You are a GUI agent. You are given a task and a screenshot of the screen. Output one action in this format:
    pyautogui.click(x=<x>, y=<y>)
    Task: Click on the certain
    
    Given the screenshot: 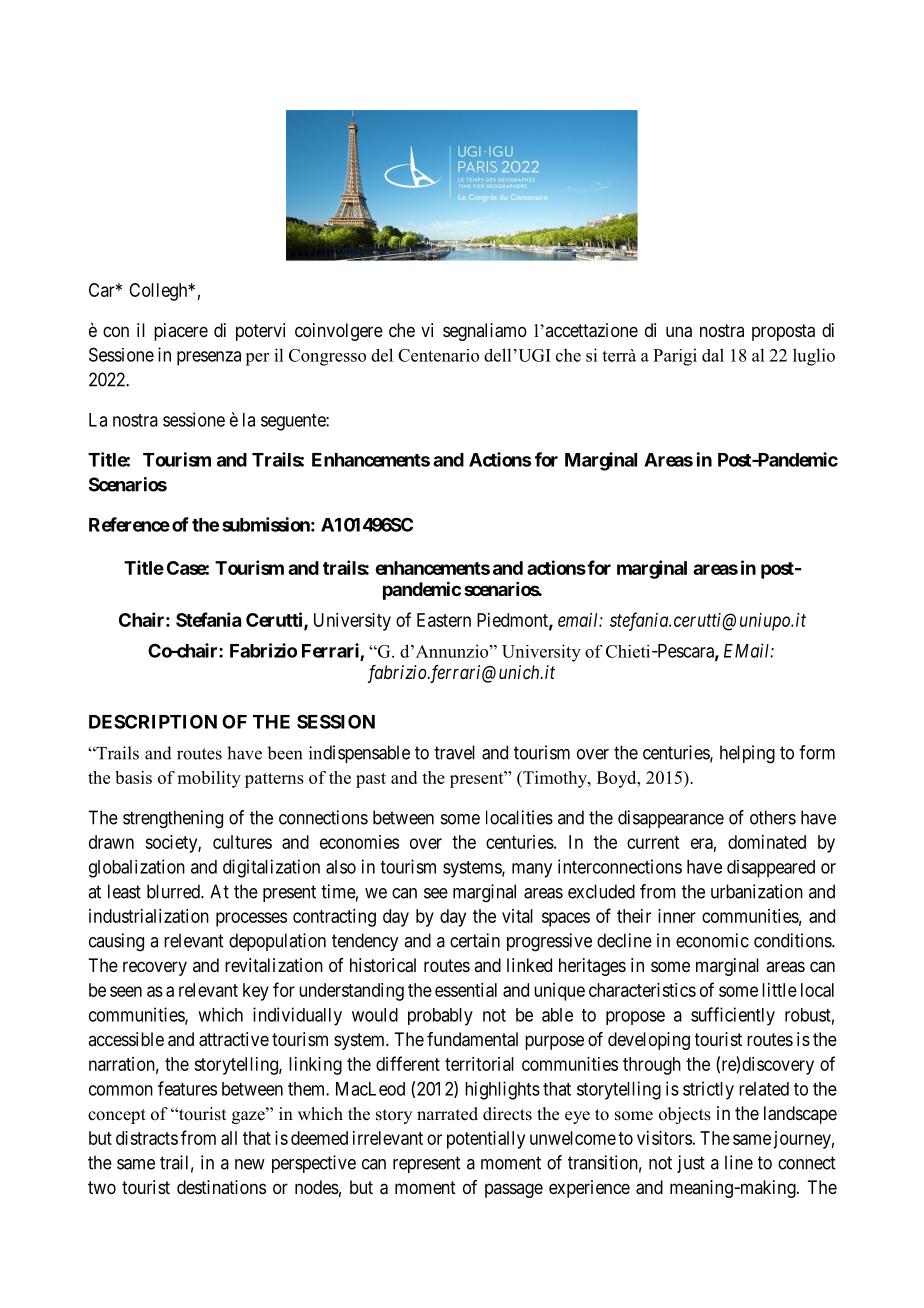 What is the action you would take?
    pyautogui.click(x=475, y=940)
